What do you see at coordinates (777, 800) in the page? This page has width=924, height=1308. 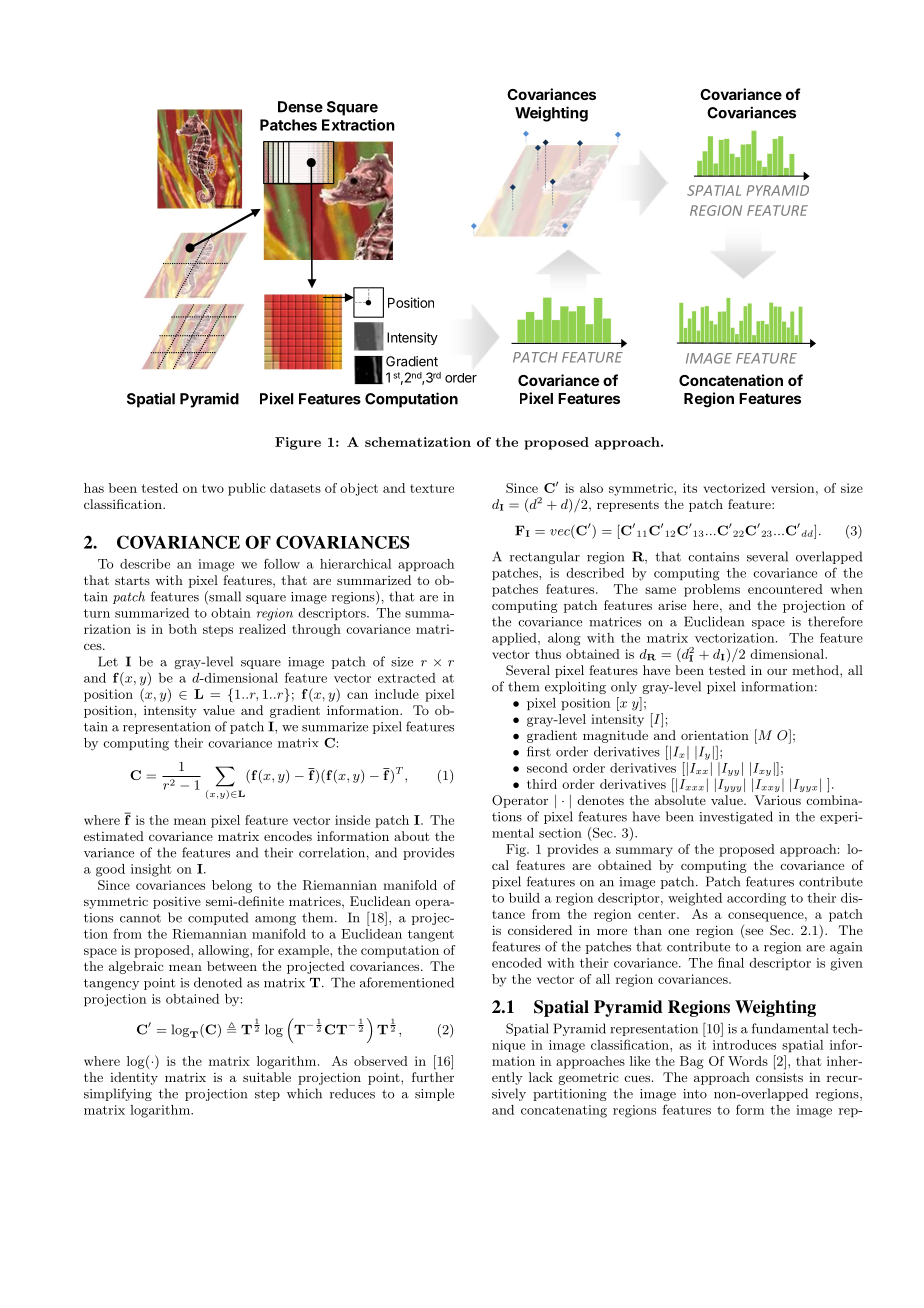 I see `Various` at bounding box center [777, 800].
